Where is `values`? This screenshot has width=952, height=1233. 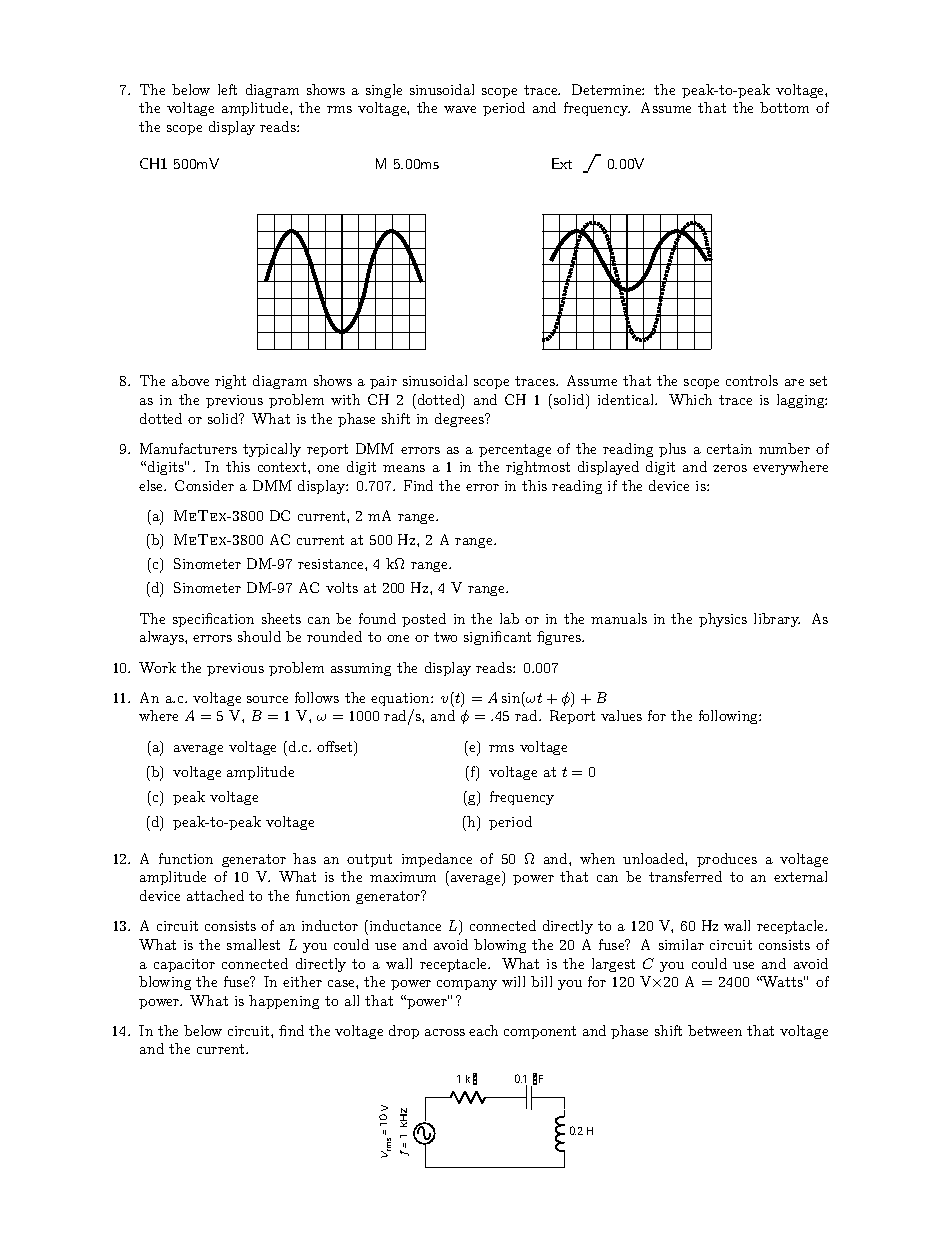
values is located at coordinates (621, 715).
